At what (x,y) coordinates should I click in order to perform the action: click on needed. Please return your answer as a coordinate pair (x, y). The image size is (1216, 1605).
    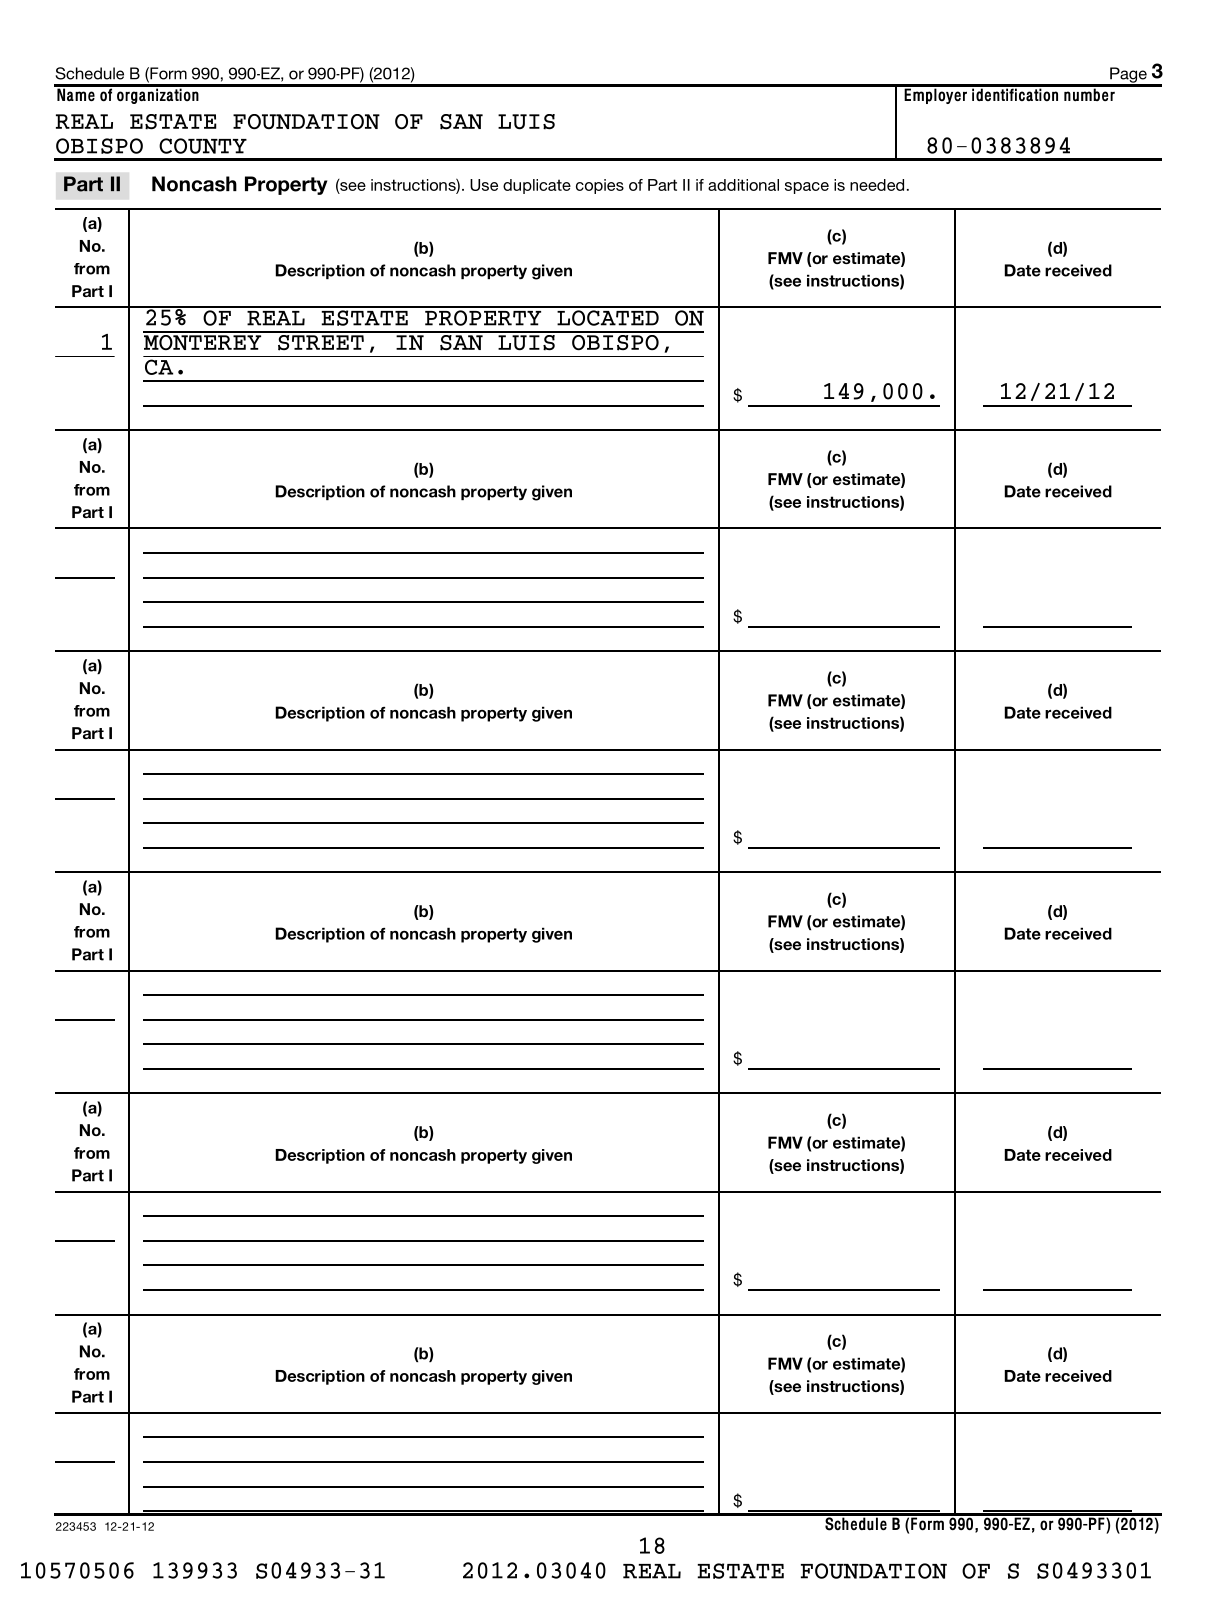
    Looking at the image, I should click on (877, 185).
